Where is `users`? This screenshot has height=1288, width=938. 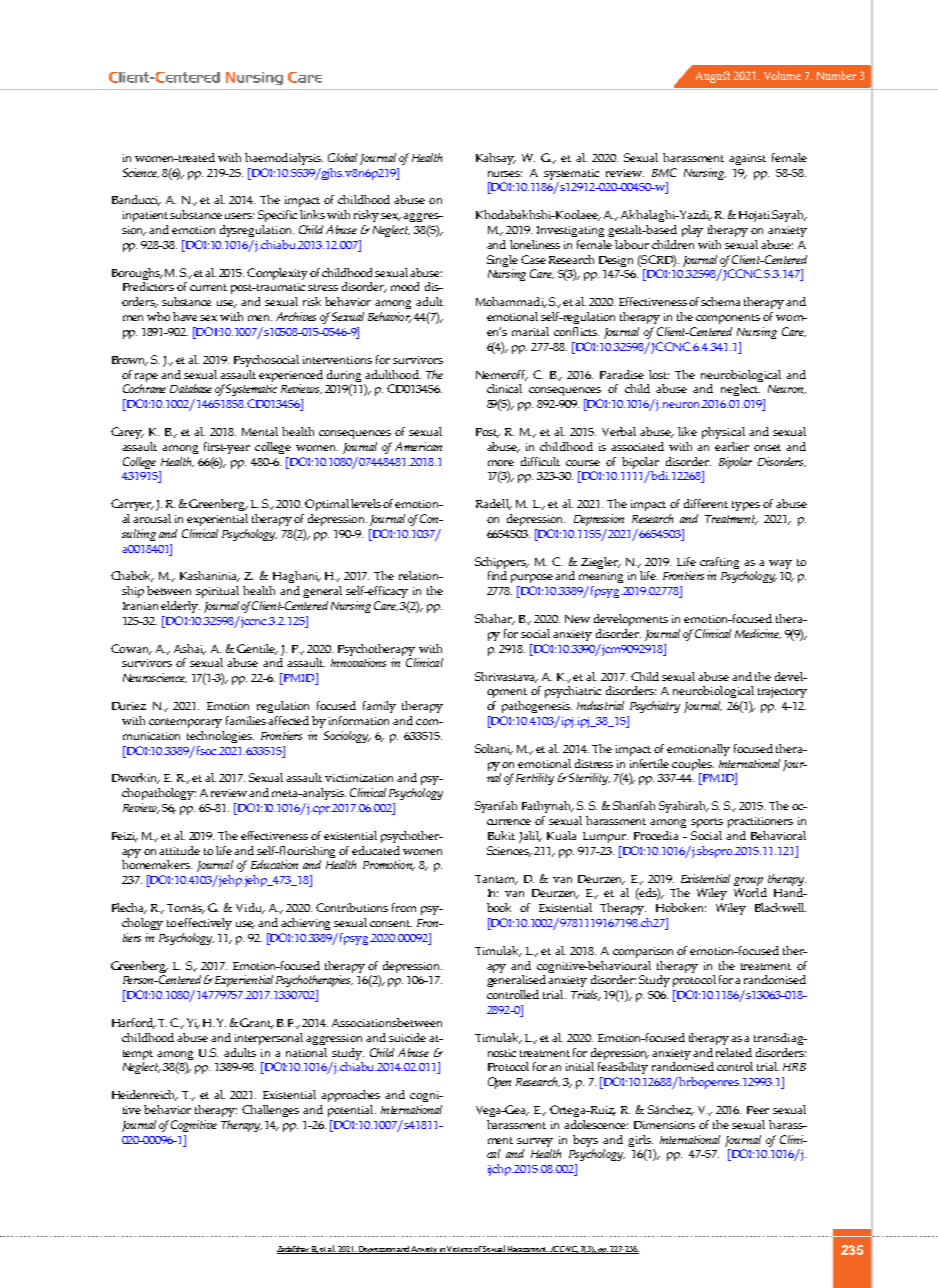 users is located at coordinates (239, 216).
